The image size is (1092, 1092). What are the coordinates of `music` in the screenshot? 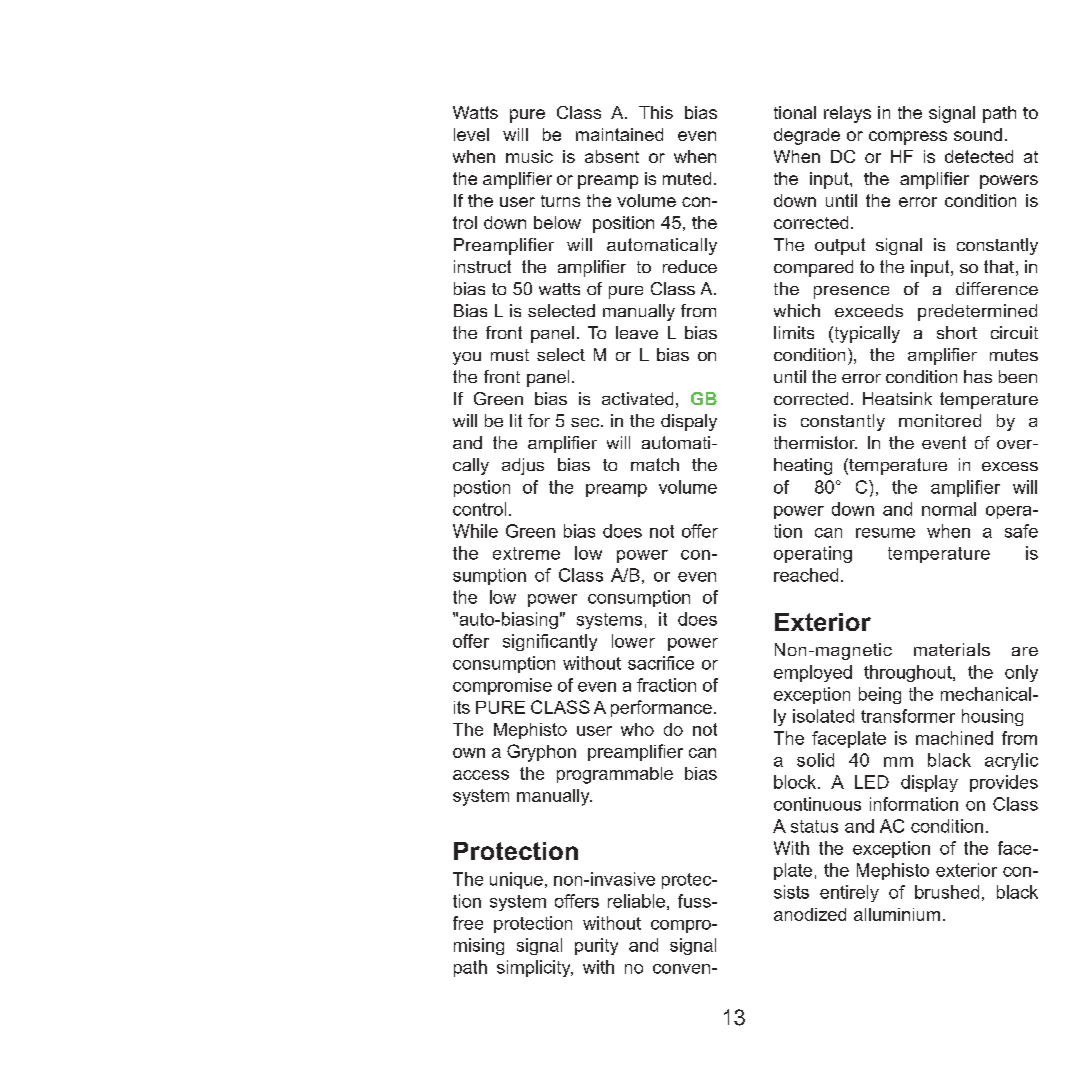 It's located at (529, 156).
